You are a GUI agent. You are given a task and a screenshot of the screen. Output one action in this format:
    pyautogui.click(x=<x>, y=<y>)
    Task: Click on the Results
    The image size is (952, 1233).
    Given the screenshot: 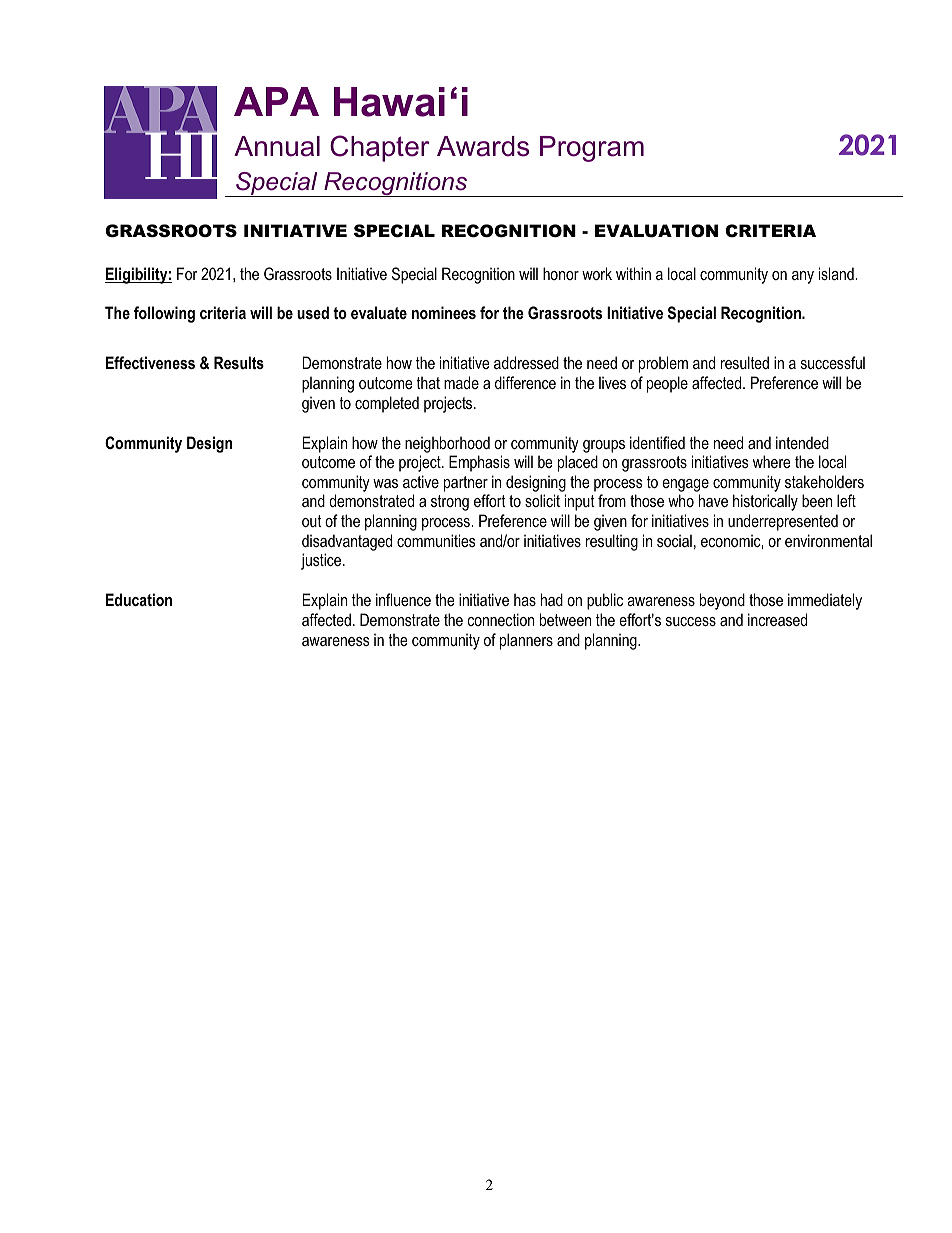 What is the action you would take?
    pyautogui.click(x=239, y=362)
